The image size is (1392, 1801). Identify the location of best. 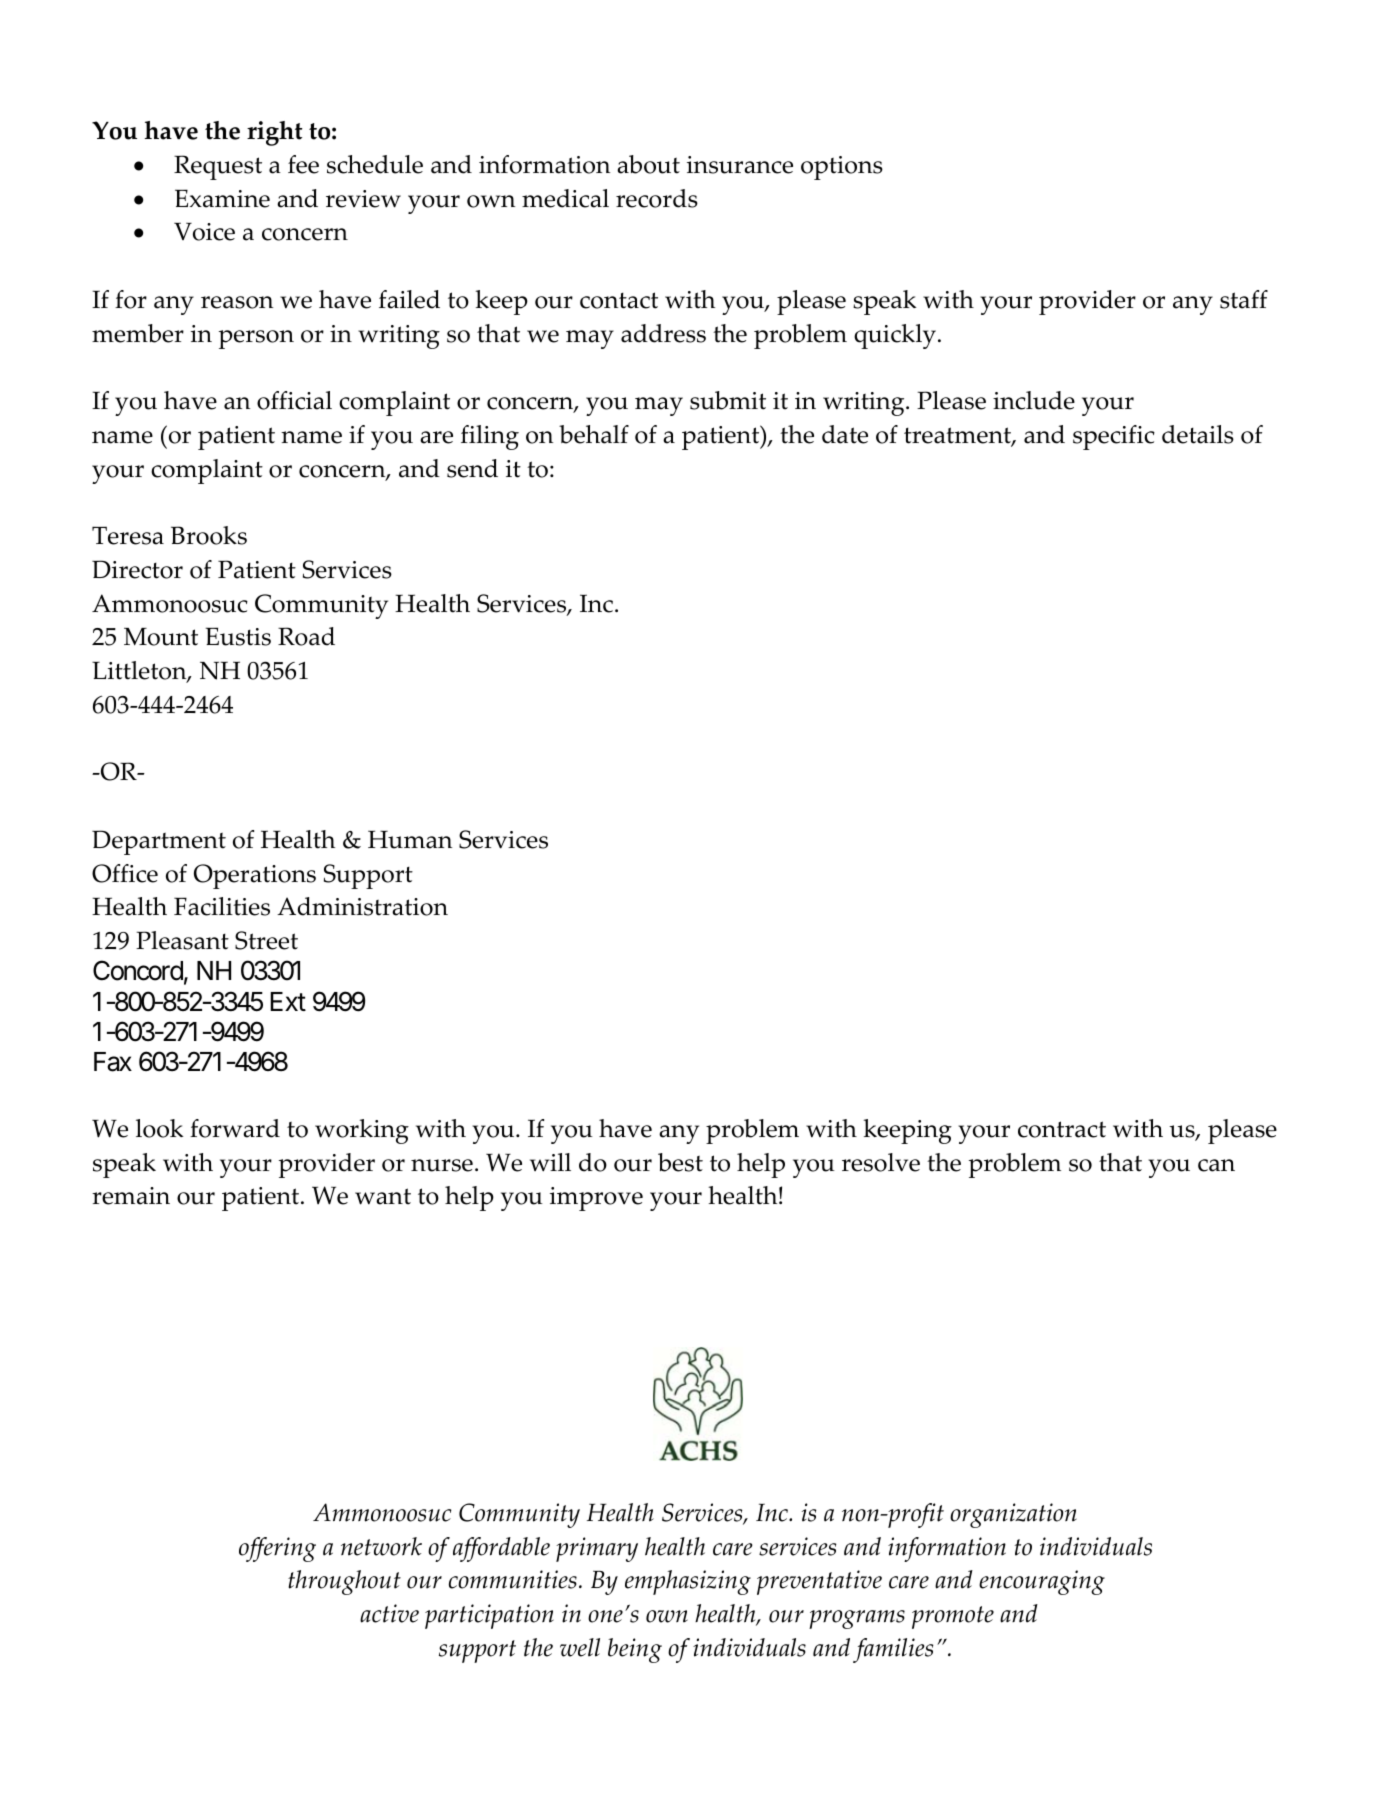
(680, 1162).
